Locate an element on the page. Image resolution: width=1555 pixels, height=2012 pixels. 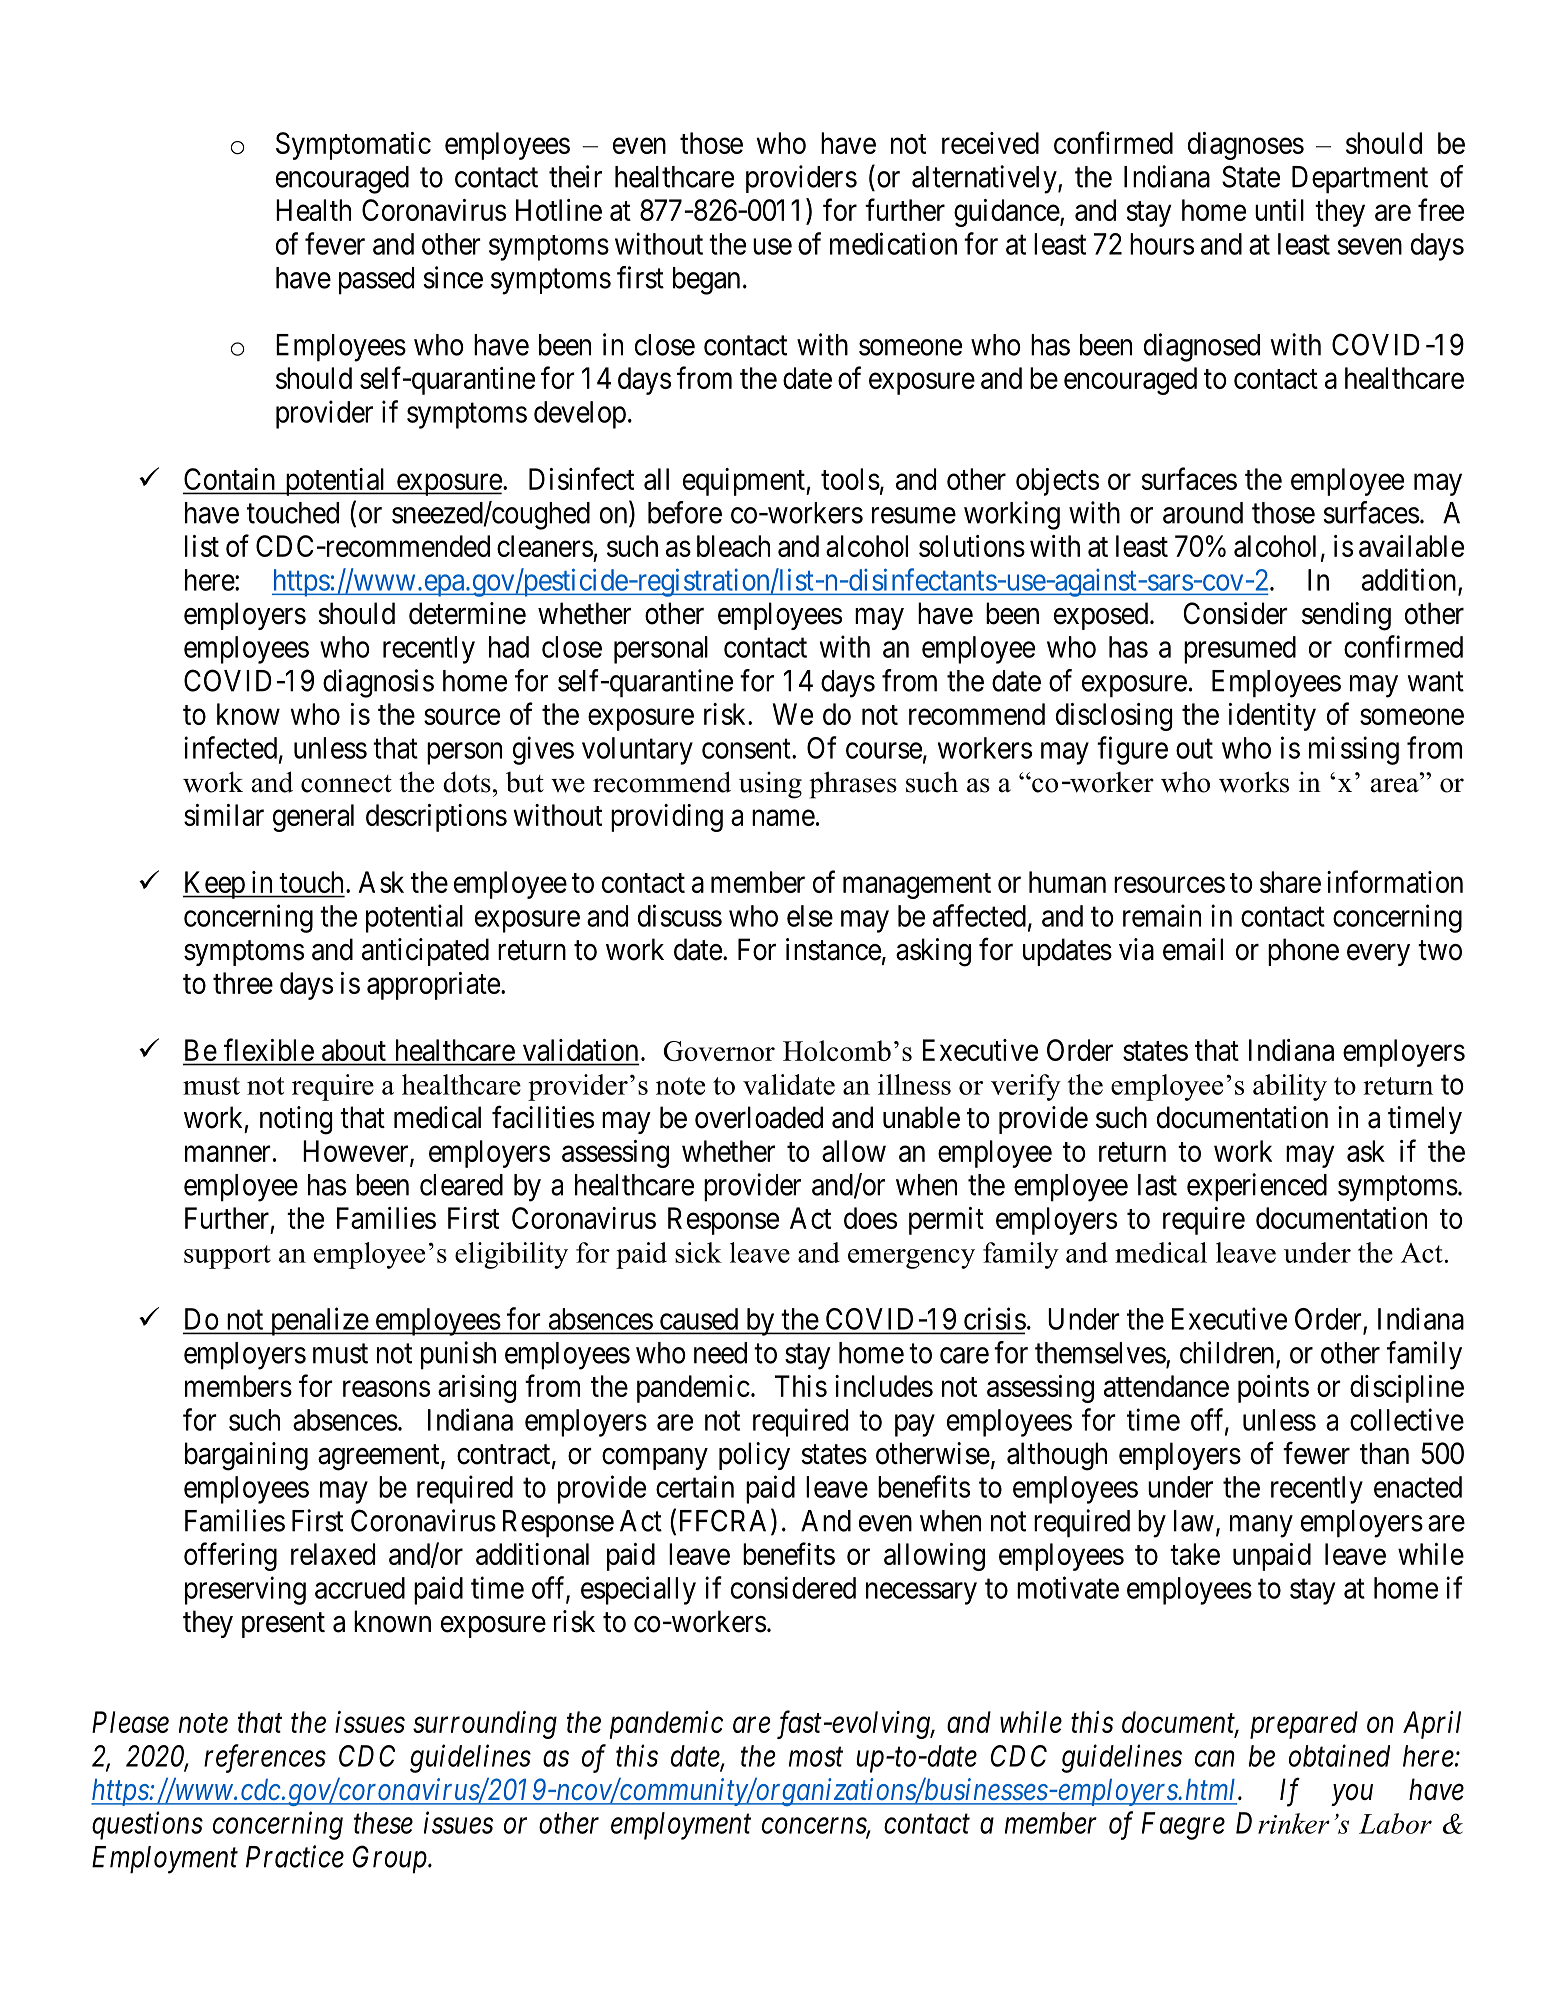
fewer is located at coordinates (1316, 1453).
